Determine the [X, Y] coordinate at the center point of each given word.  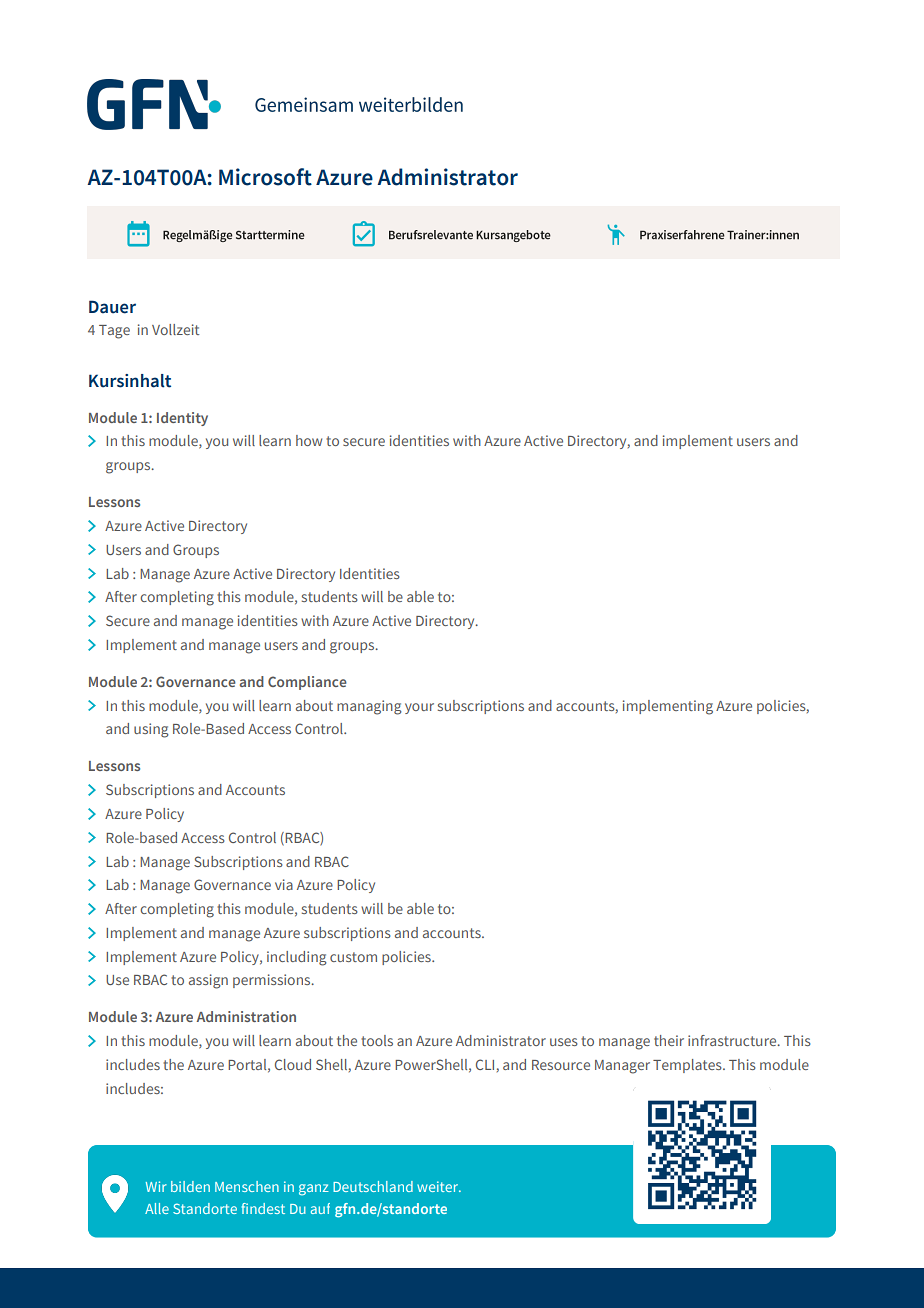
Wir [156, 1186]
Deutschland [373, 1186]
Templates [688, 1066]
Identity [182, 419]
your [419, 708]
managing [369, 707]
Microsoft [265, 177]
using [151, 730]
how [309, 440]
